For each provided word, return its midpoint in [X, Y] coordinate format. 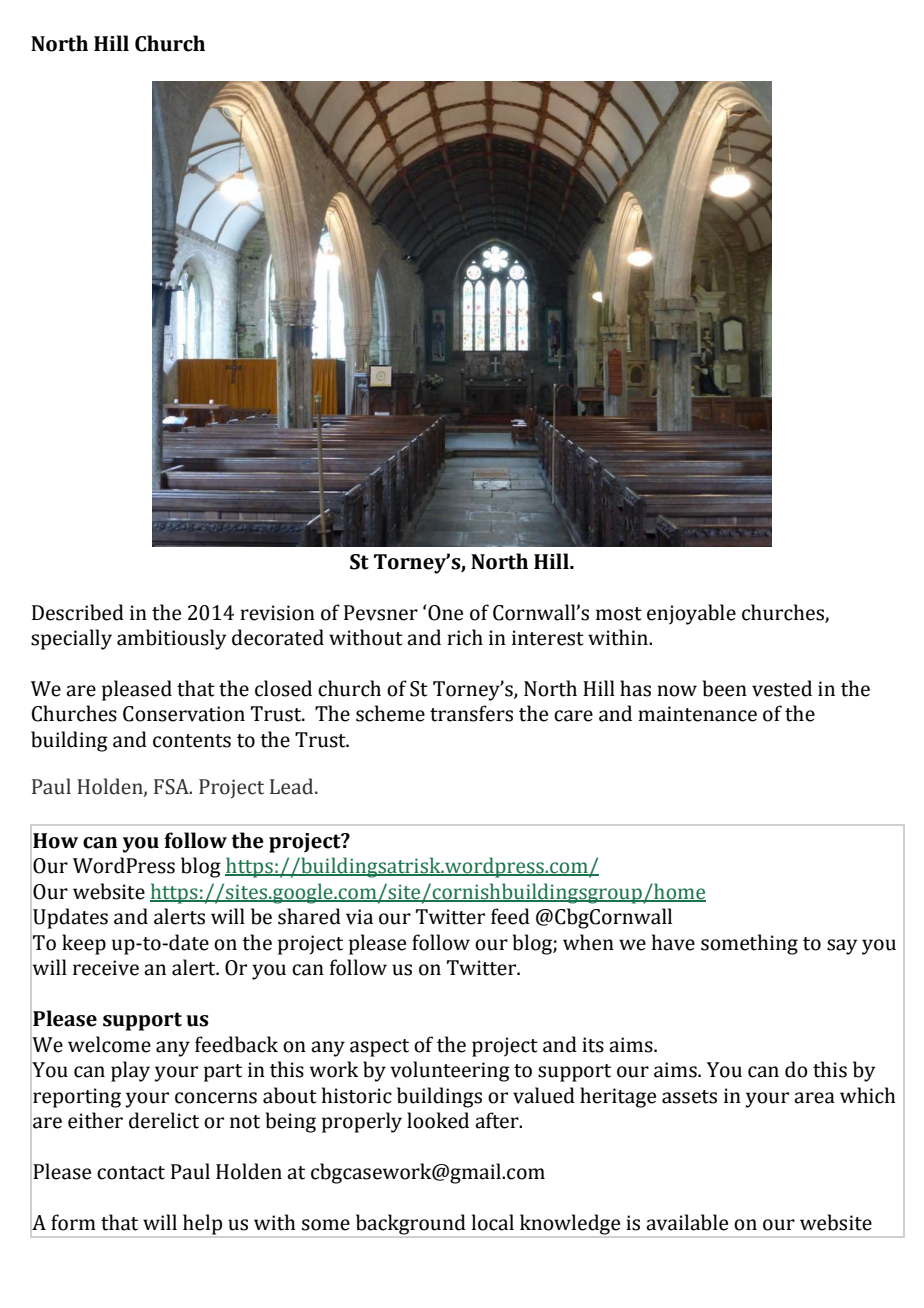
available [687, 1222]
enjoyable [691, 614]
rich [465, 637]
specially [71, 639]
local [493, 1222]
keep [84, 944]
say [842, 947]
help [202, 1224]
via [359, 917]
